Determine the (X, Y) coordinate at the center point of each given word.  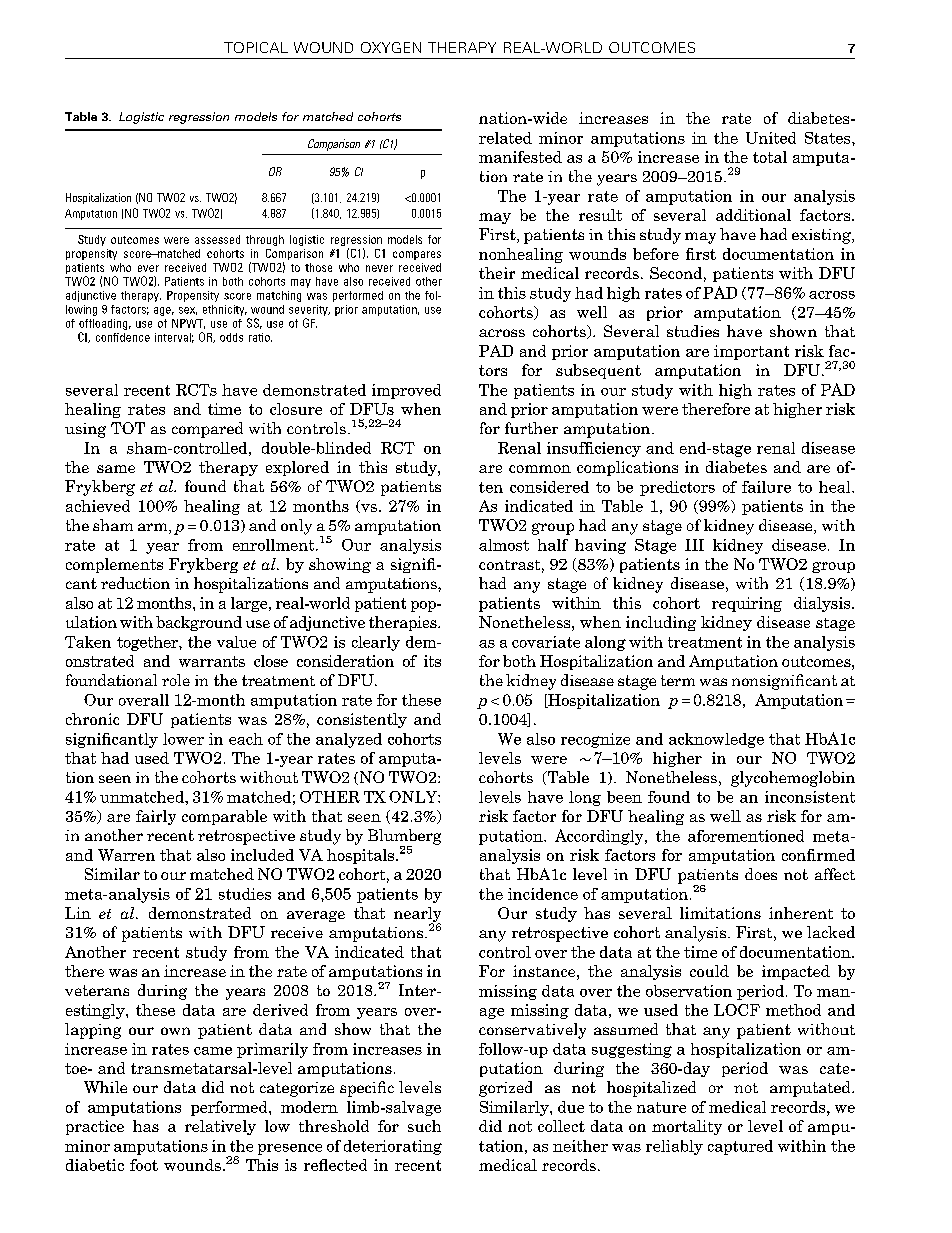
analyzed (349, 740)
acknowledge (716, 740)
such (424, 1126)
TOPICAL (256, 47)
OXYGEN (391, 47)
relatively (220, 1127)
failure (766, 487)
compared (207, 430)
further (531, 428)
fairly (156, 817)
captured (740, 1147)
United (771, 138)
